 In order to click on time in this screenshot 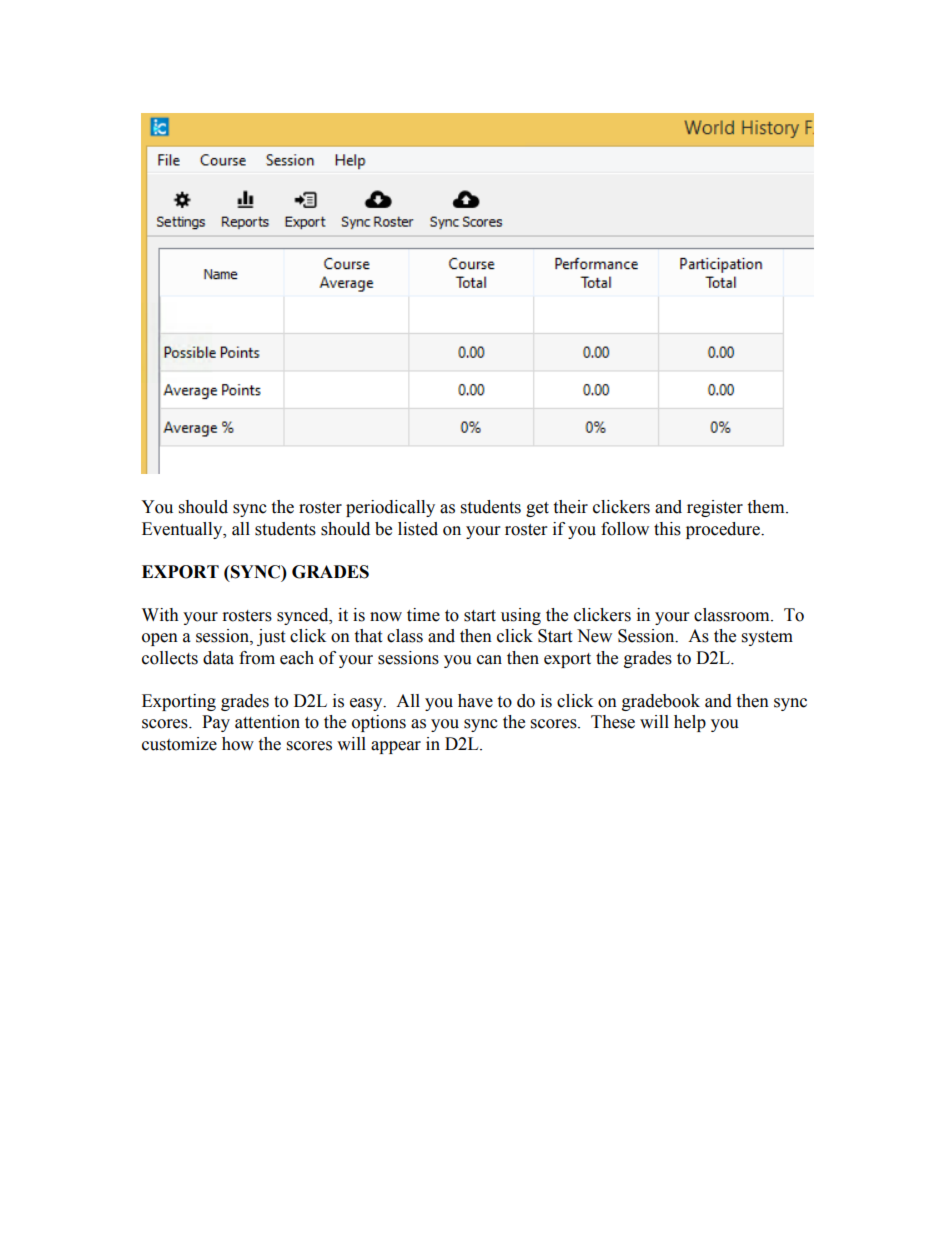, I will do `click(423, 615)`.
